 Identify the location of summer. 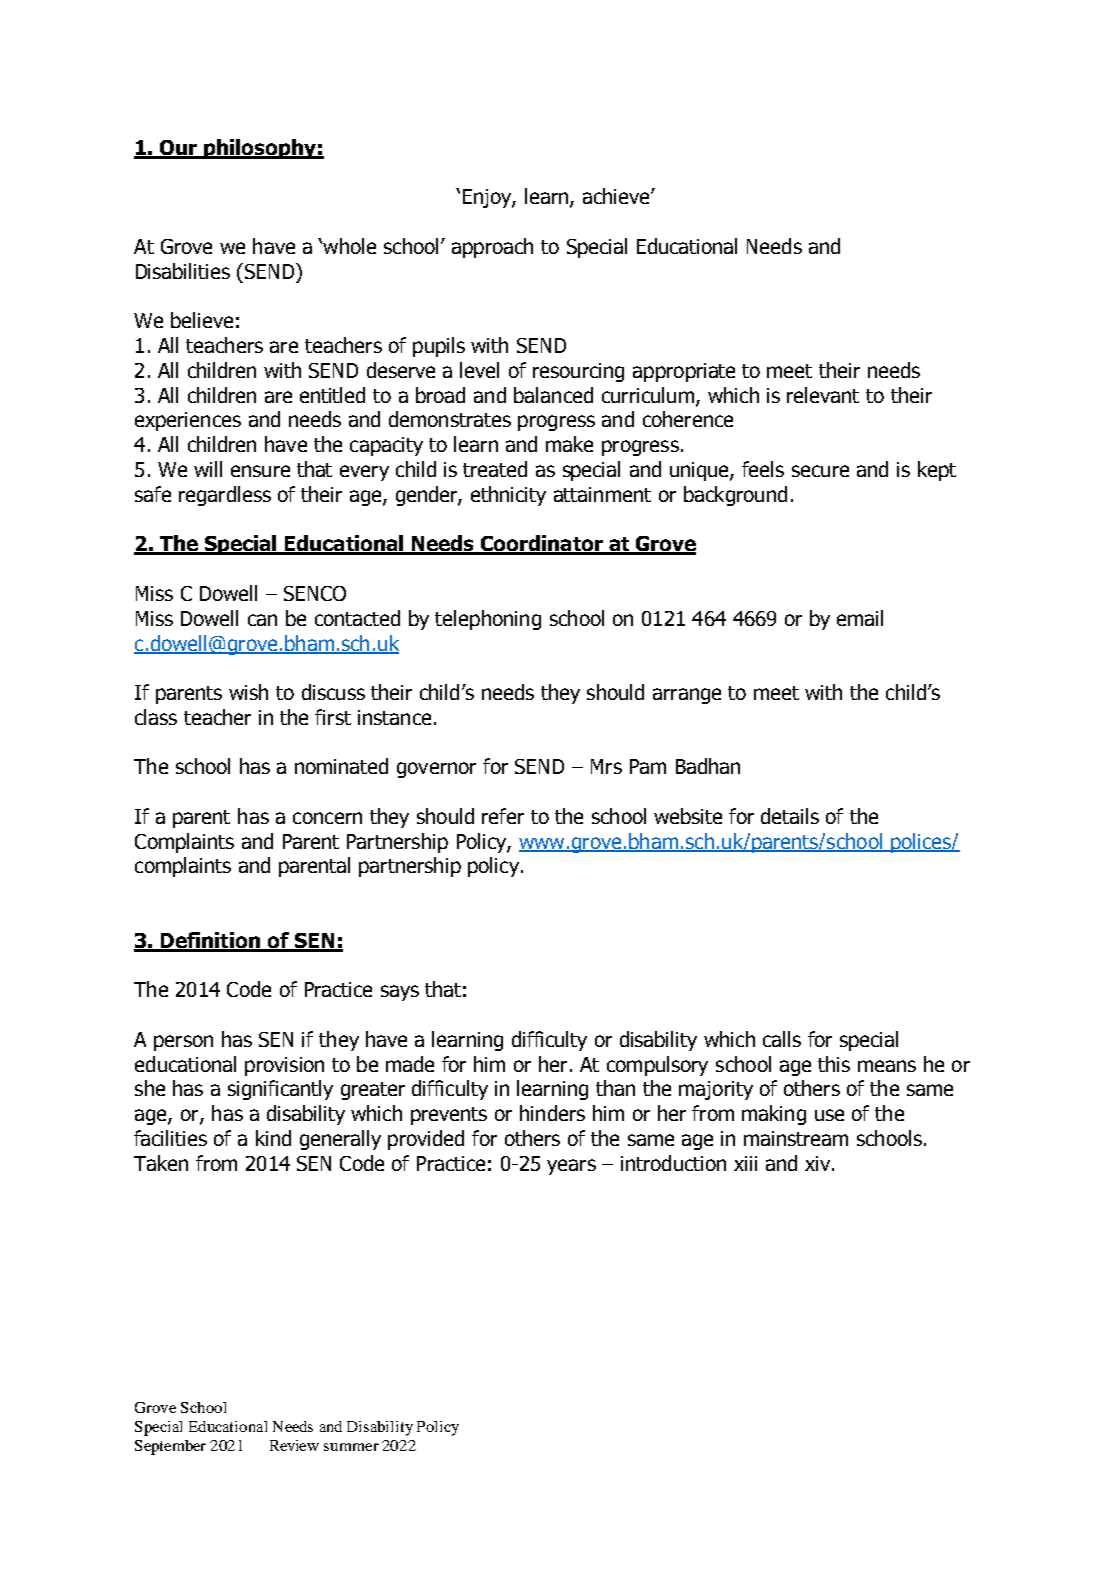
(351, 1447).
